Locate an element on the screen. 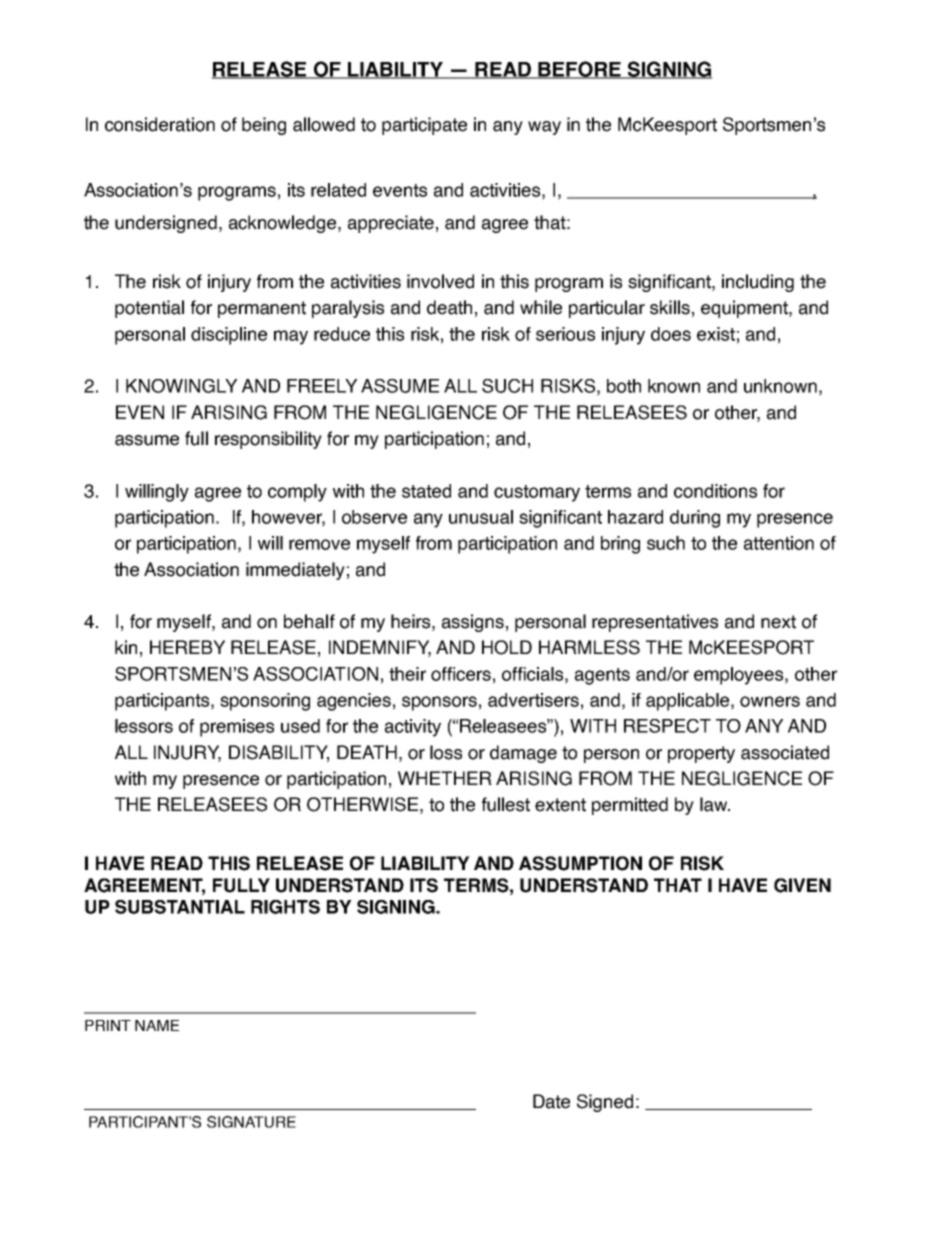 This screenshot has height=1233, width=952. HEREBY is located at coordinates (187, 647).
